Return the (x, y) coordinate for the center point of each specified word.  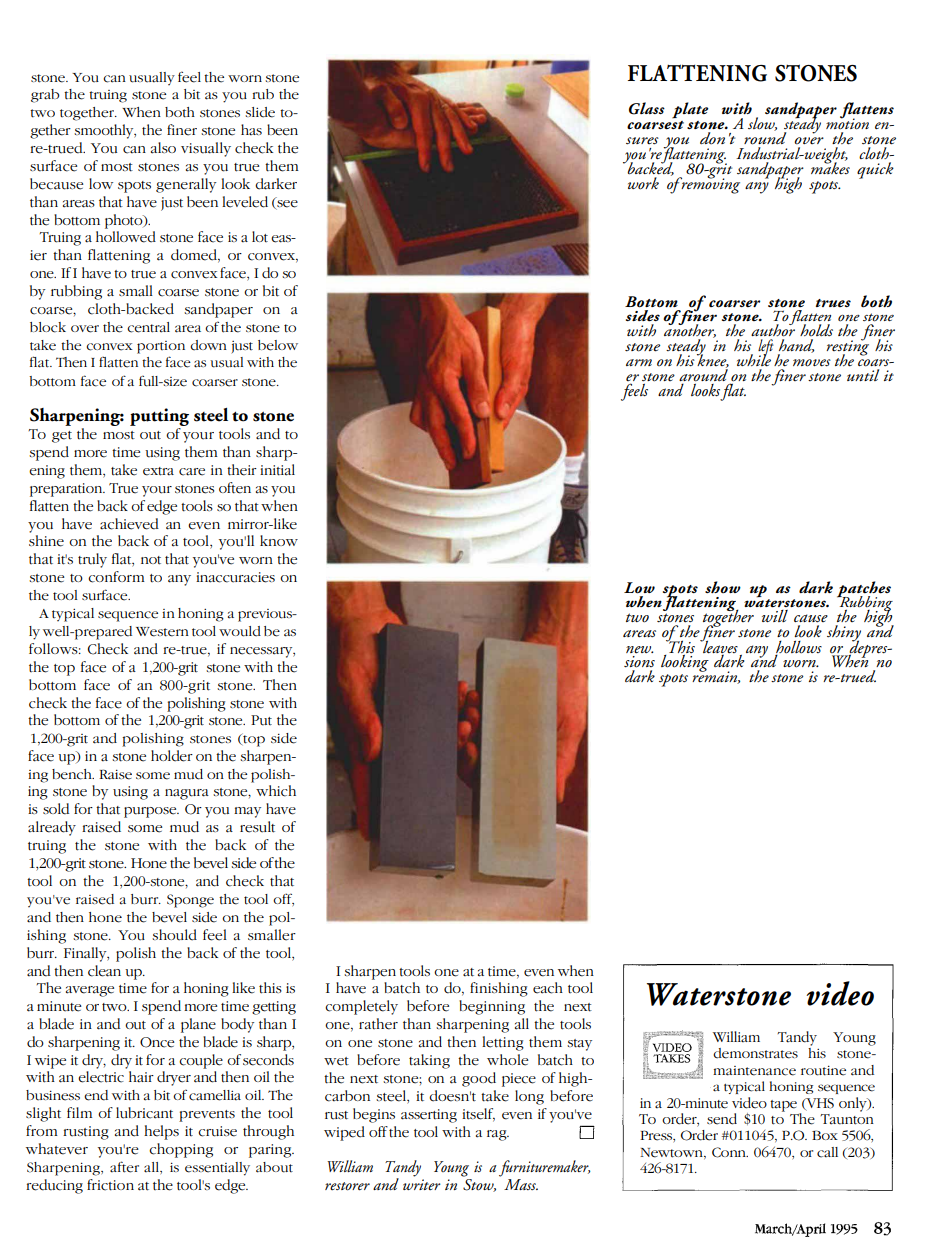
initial (277, 470)
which (276, 791)
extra (158, 471)
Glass (647, 108)
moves (812, 363)
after (124, 1167)
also (163, 148)
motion (847, 123)
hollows (799, 647)
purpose (151, 812)
